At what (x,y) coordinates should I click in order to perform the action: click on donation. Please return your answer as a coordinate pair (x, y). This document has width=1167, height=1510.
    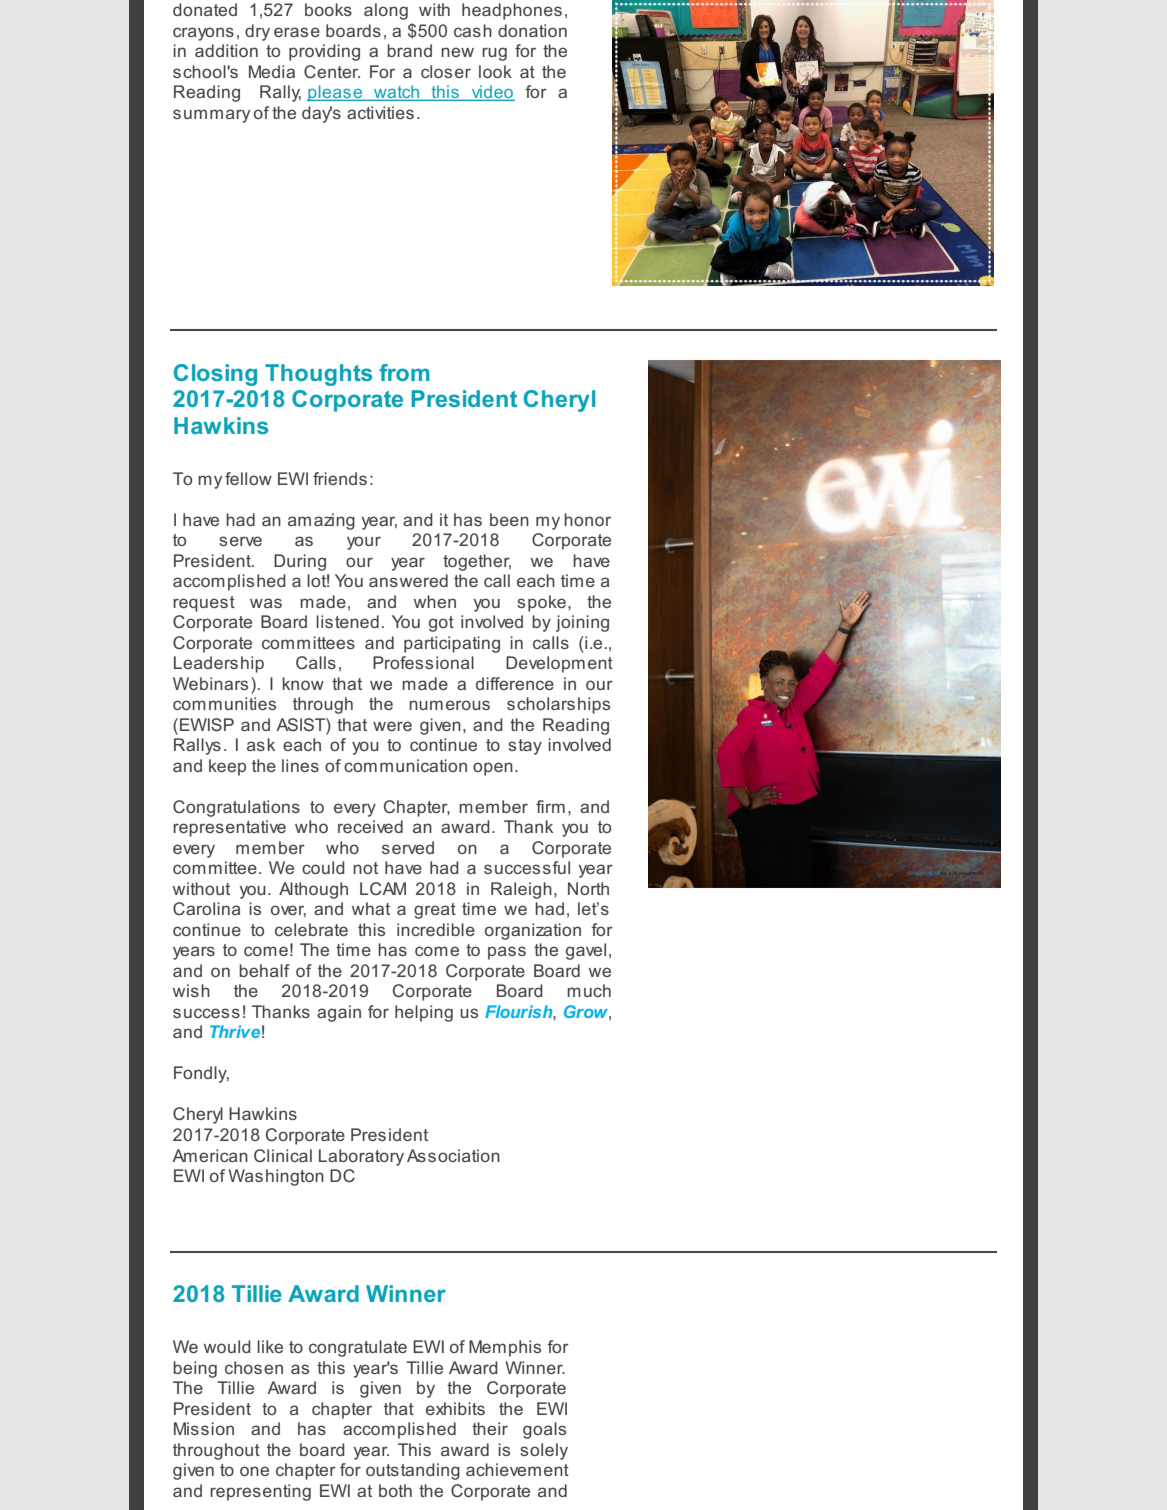
    Looking at the image, I should click on (532, 30).
